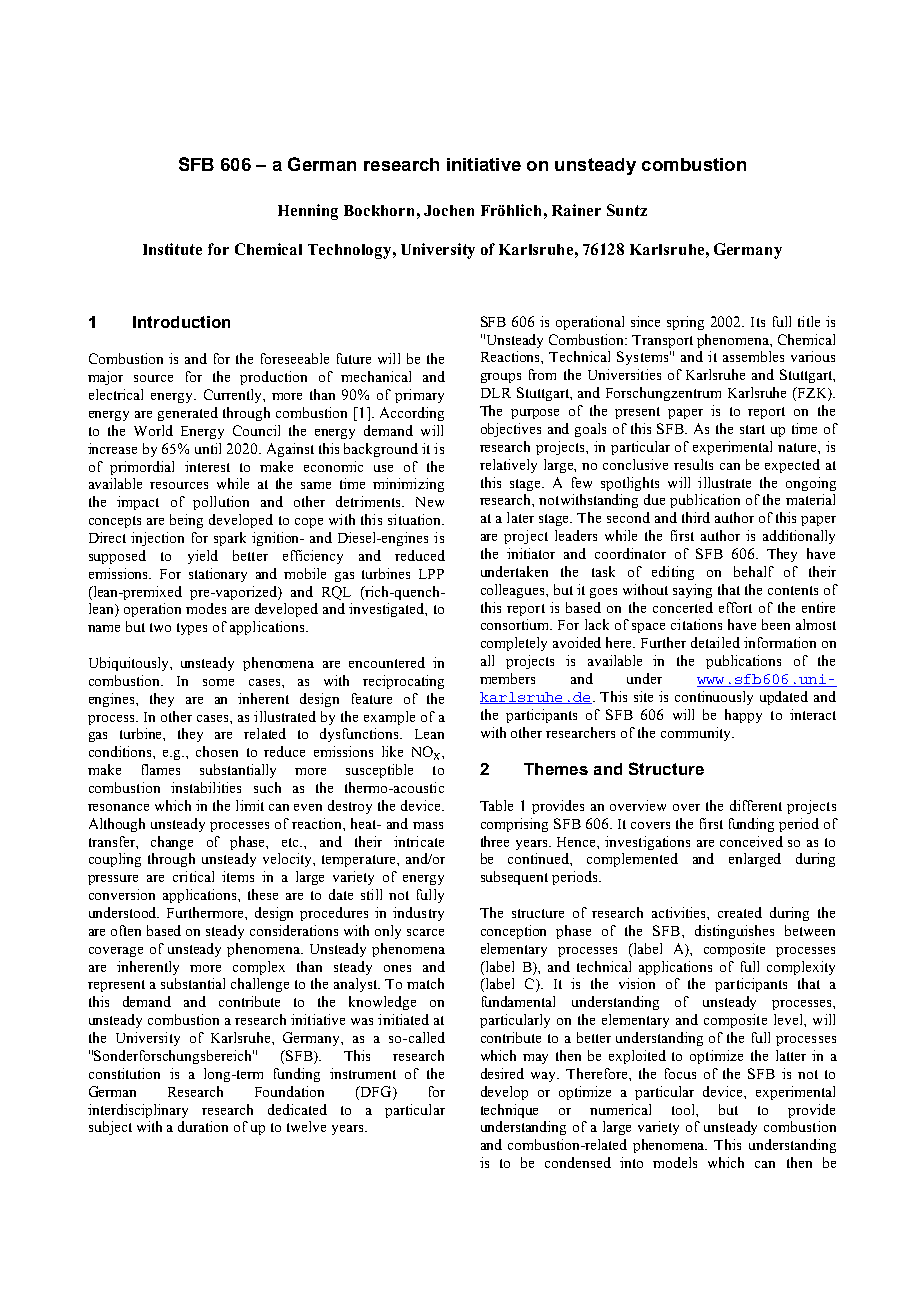 The height and width of the screenshot is (1308, 924). Describe the element at coordinates (207, 466) in the screenshot. I see `interest` at that location.
